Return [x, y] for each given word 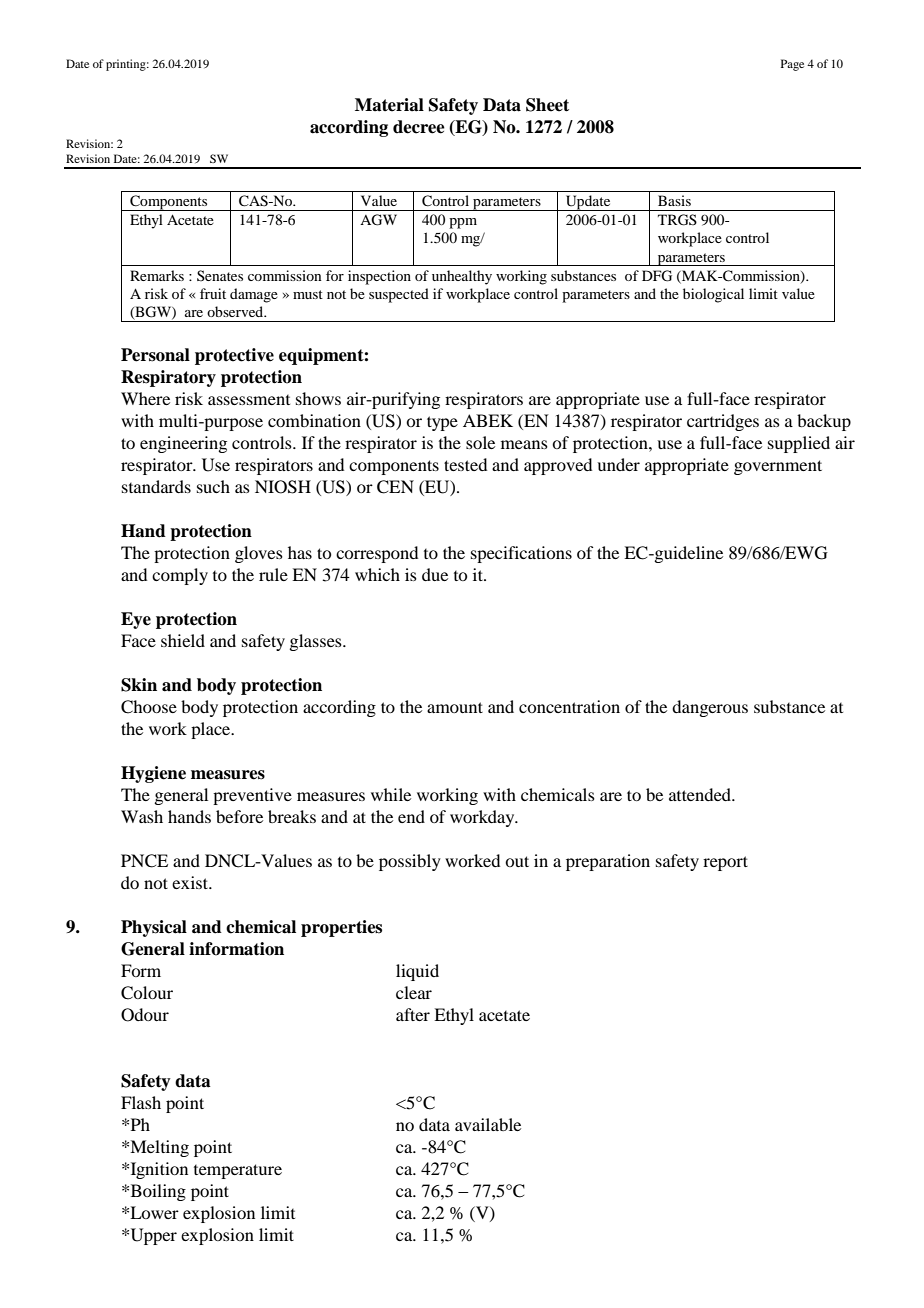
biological [713, 295]
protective [234, 356]
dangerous [710, 708]
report [725, 863]
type [442, 423]
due [435, 574]
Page [792, 65]
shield [183, 640]
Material [389, 105]
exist [191, 882]
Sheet [547, 105]
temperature [238, 1171]
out [517, 861]
